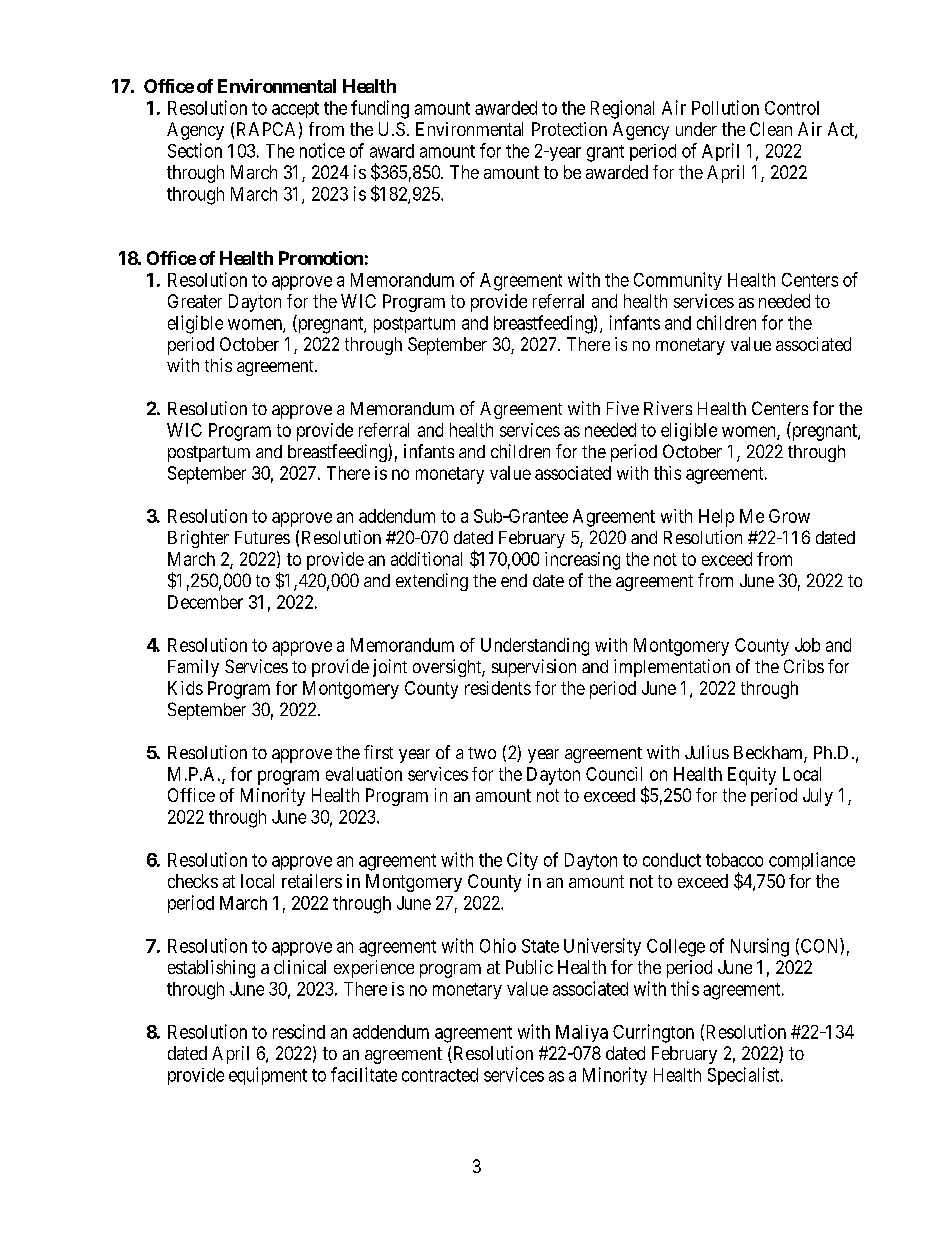 The width and height of the screenshot is (952, 1233). Describe the element at coordinates (268, 1076) in the screenshot. I see `equipment` at that location.
